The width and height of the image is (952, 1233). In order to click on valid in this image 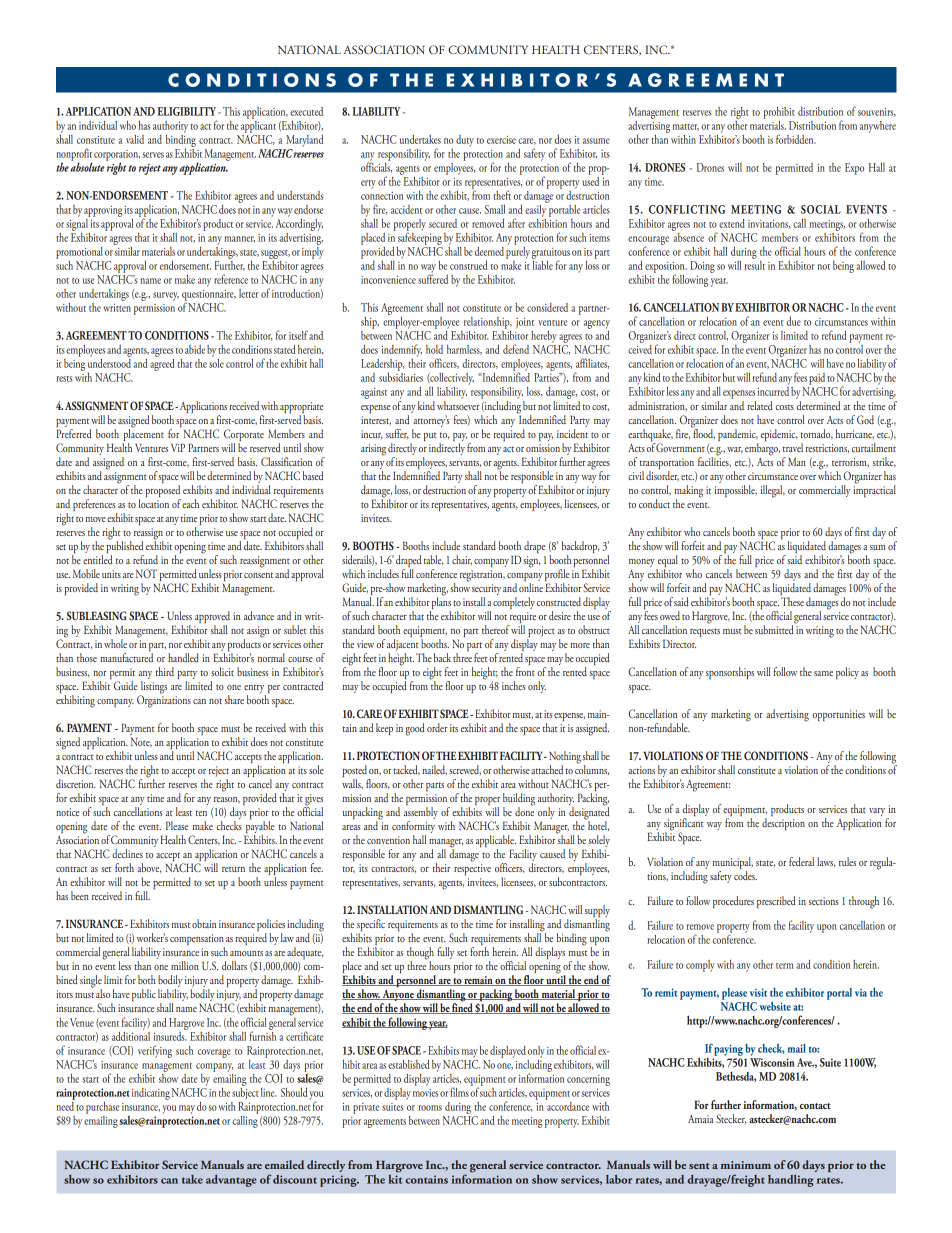, I will do `click(135, 139)`.
